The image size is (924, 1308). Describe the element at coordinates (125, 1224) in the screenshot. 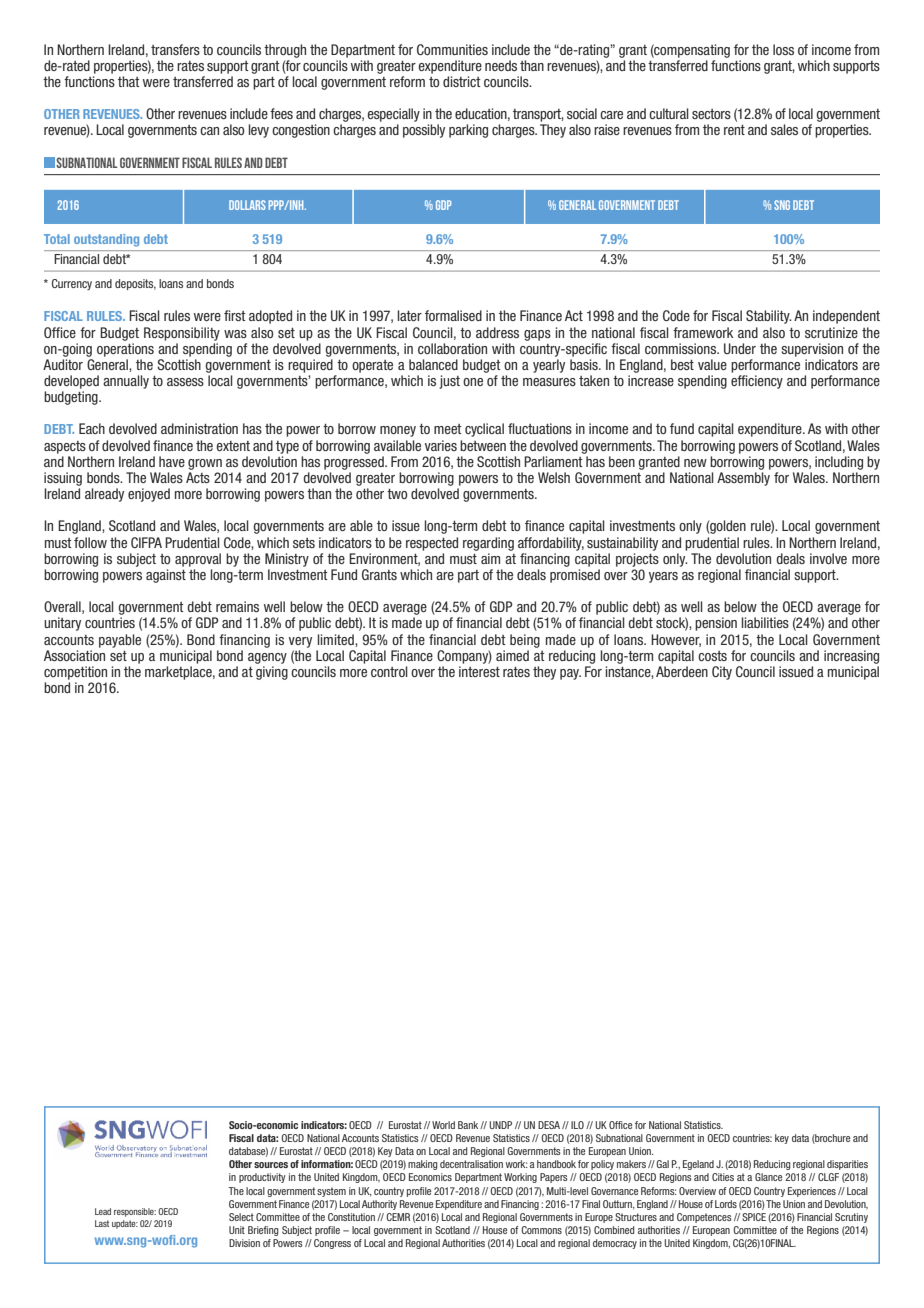

I see `update` at that location.
